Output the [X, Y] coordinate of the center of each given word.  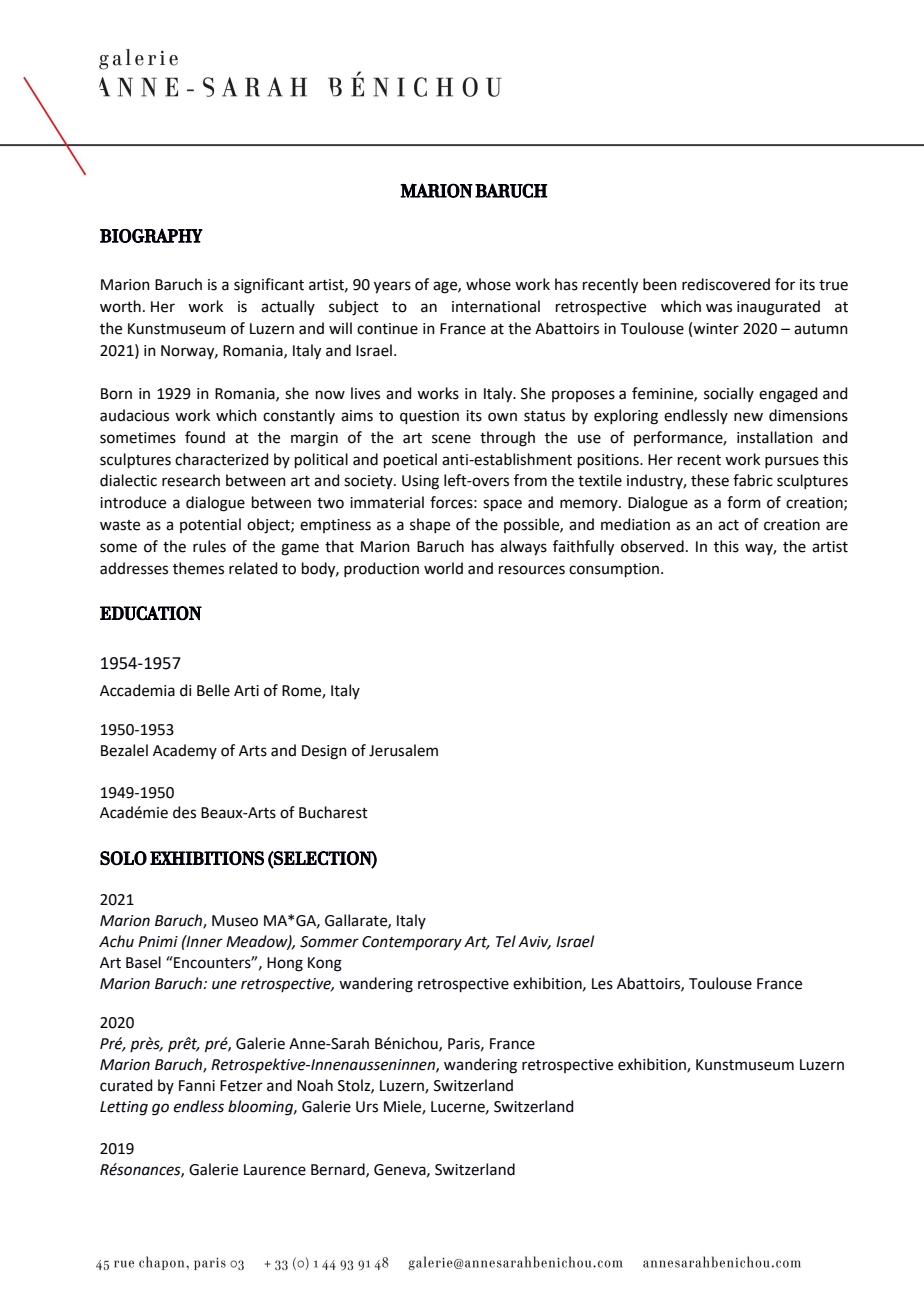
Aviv [534, 943]
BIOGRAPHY [151, 236]
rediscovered [726, 284]
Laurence [275, 1170]
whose [488, 284]
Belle [213, 690]
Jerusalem [403, 750]
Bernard [339, 1170]
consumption [615, 570]
